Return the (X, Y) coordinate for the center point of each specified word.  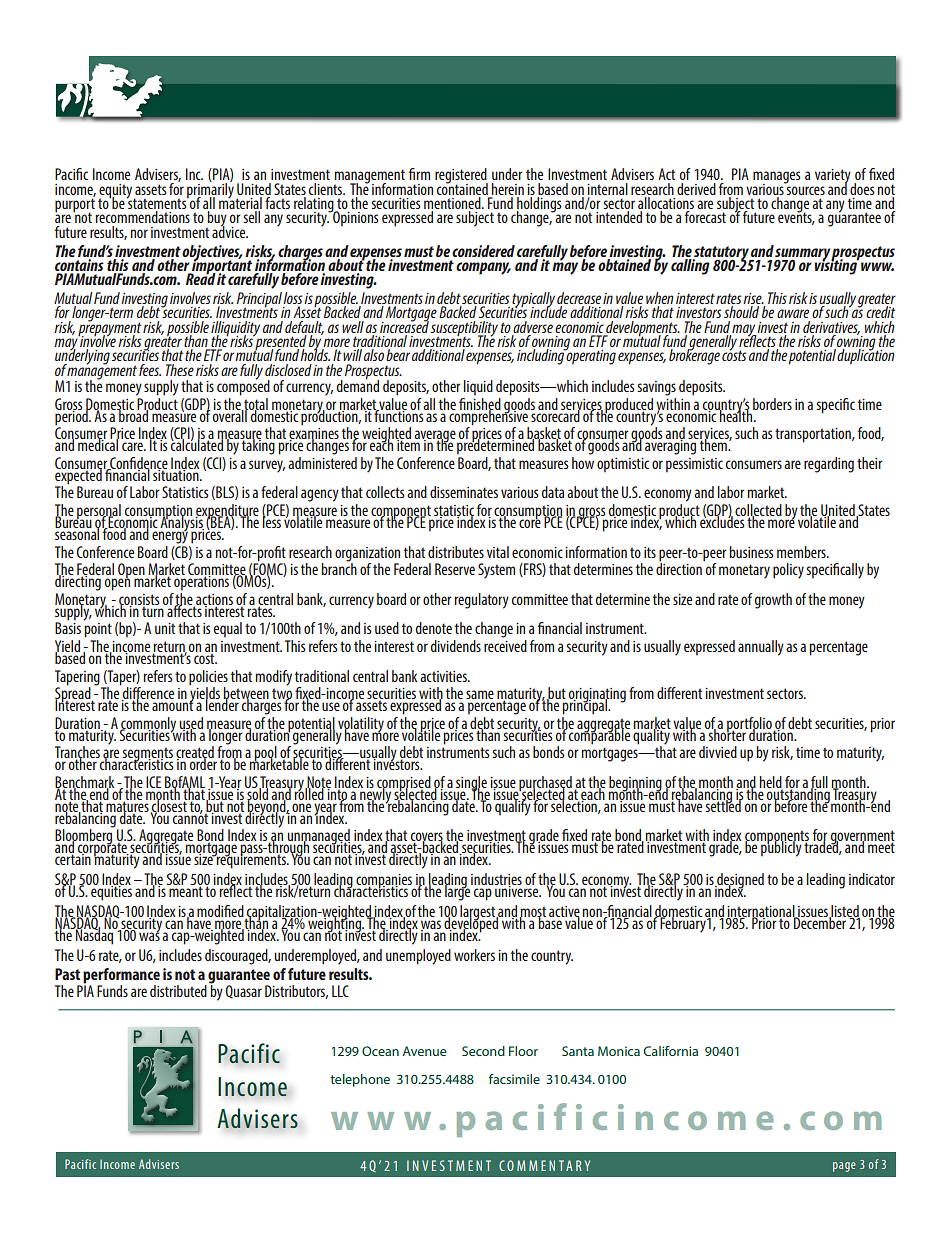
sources (805, 190)
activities (444, 676)
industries (496, 880)
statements (157, 204)
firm (419, 174)
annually (761, 648)
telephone (360, 1080)
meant (185, 890)
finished (480, 403)
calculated (197, 444)
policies (208, 678)
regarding (829, 465)
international (761, 912)
